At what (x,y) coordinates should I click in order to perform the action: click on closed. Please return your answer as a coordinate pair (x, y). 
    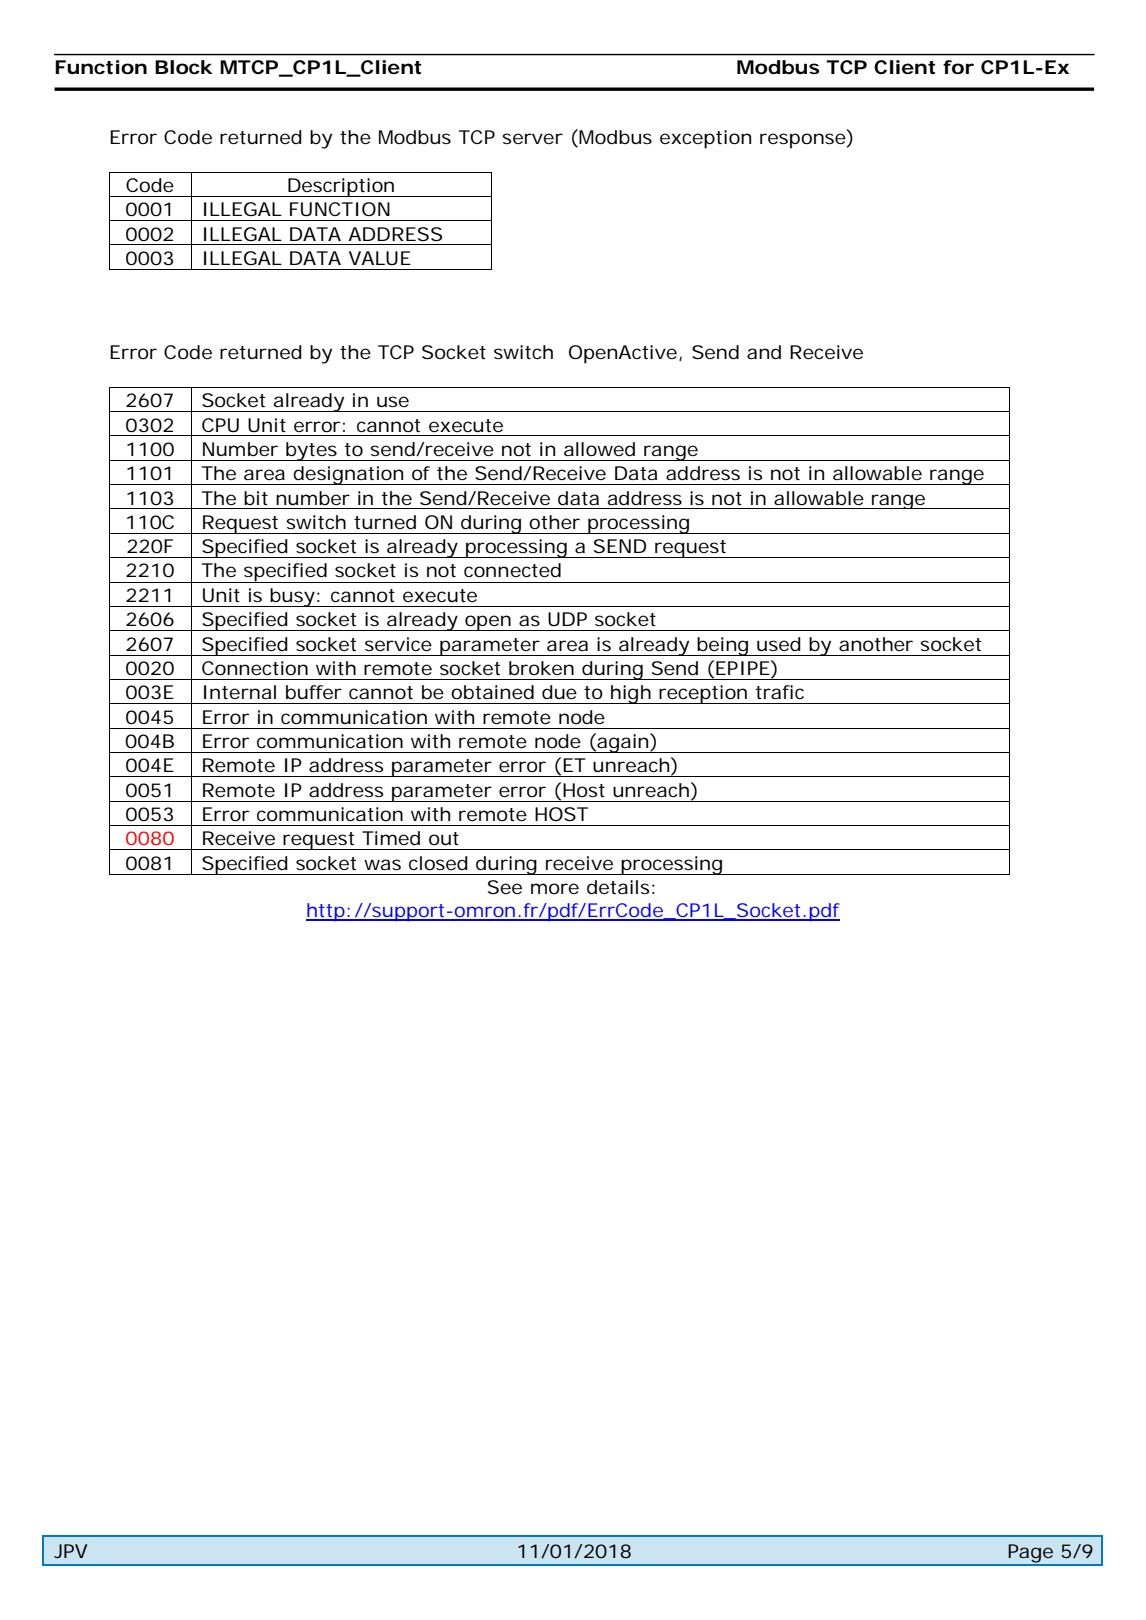
    Looking at the image, I should click on (438, 863).
